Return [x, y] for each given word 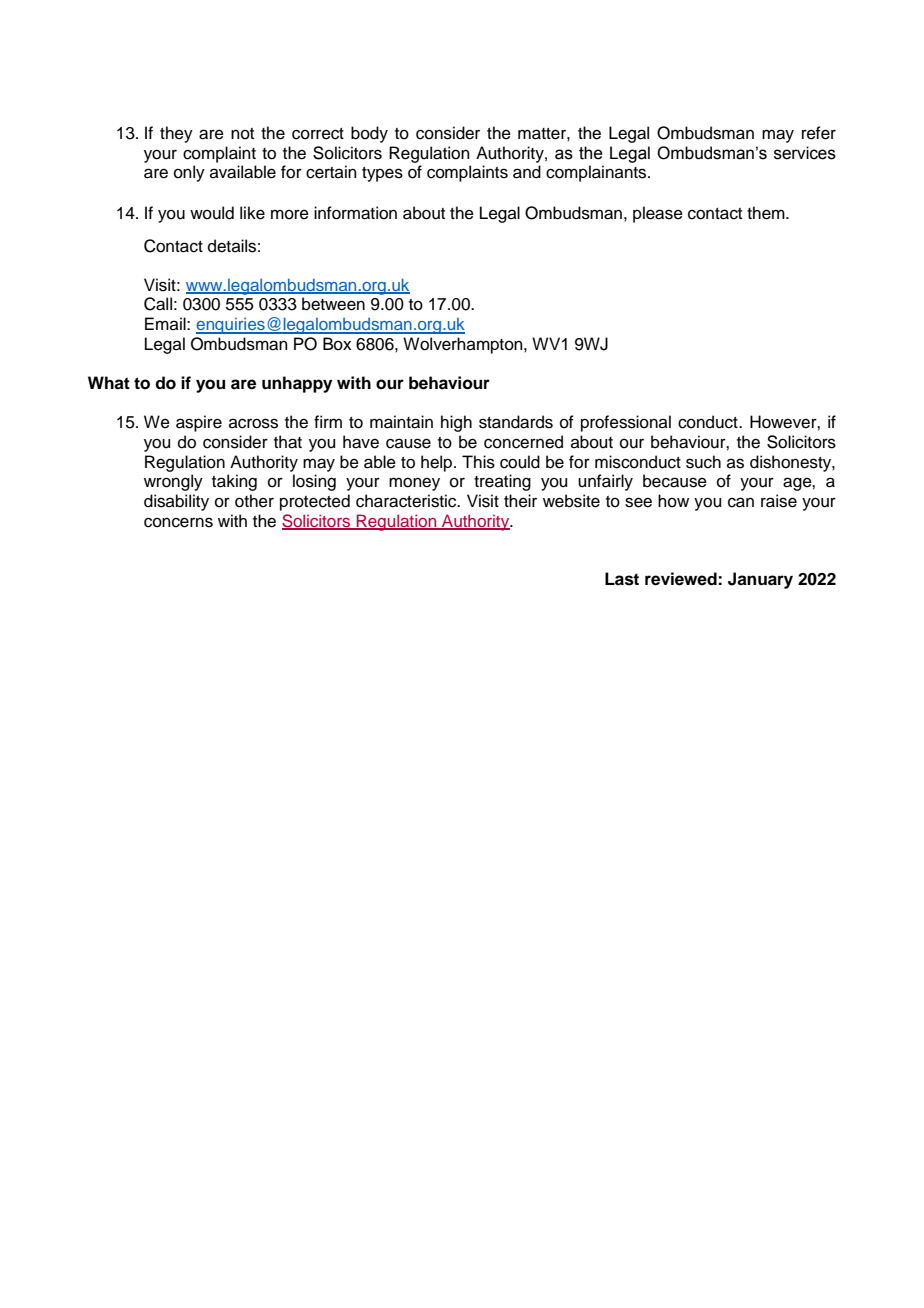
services [805, 153]
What [109, 383]
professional [626, 423]
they [176, 134]
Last [622, 579]
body [369, 134]
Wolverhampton [464, 345]
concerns [178, 522]
